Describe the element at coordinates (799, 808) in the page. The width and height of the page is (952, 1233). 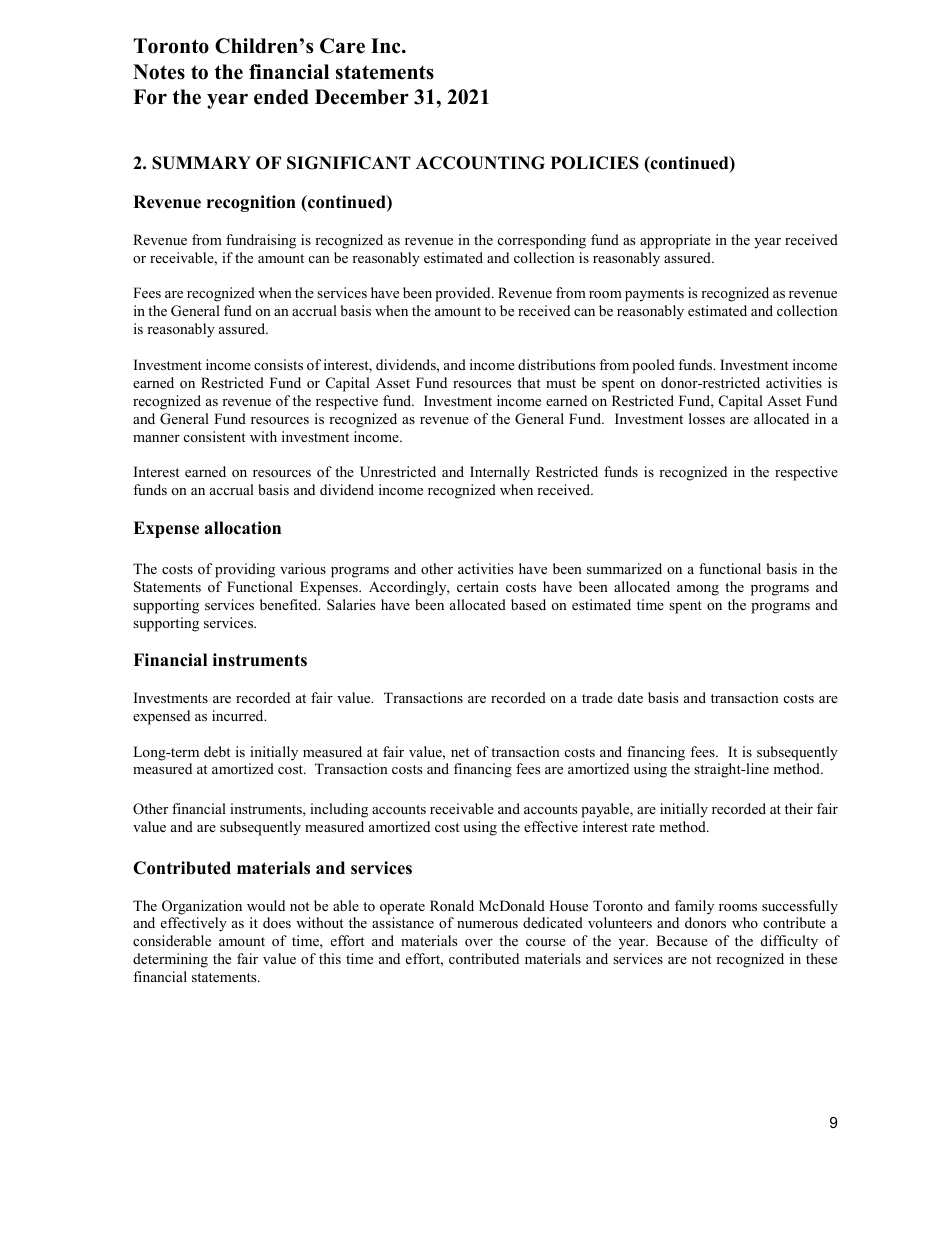
I see `their` at that location.
